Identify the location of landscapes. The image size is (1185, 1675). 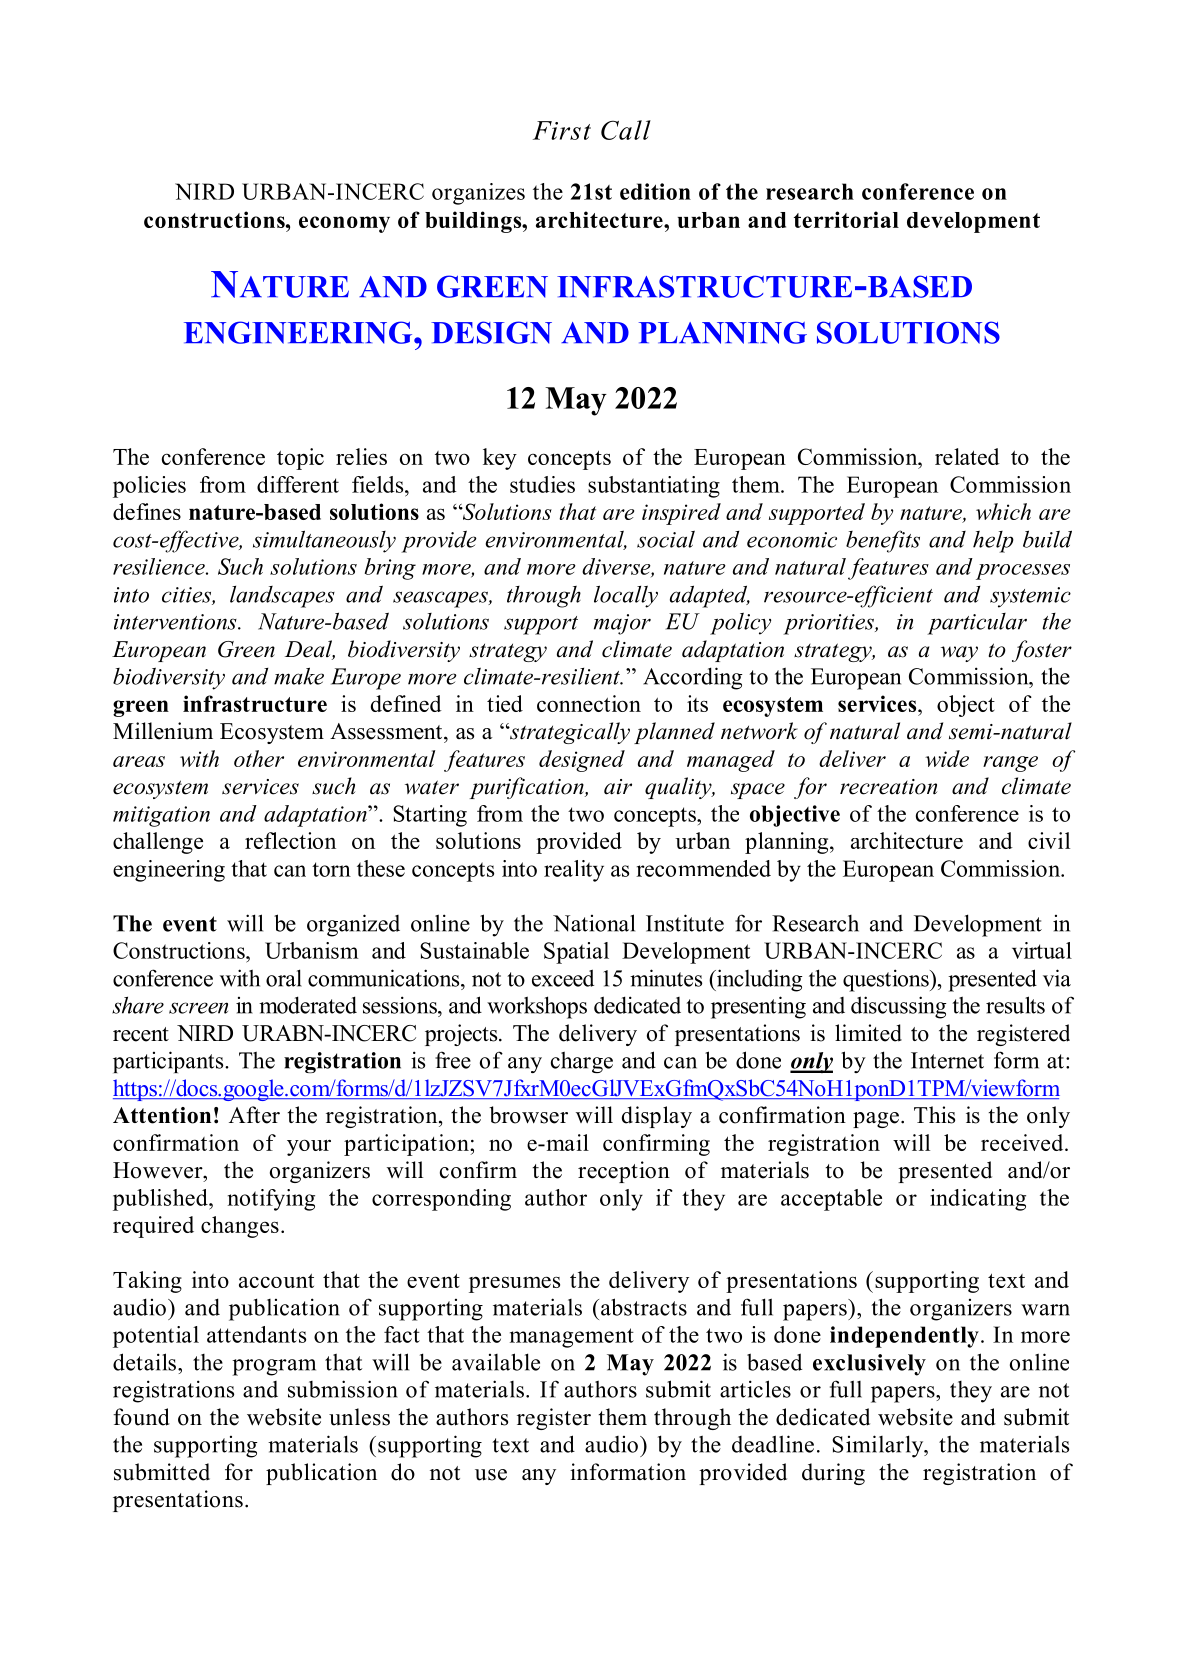
(282, 597).
